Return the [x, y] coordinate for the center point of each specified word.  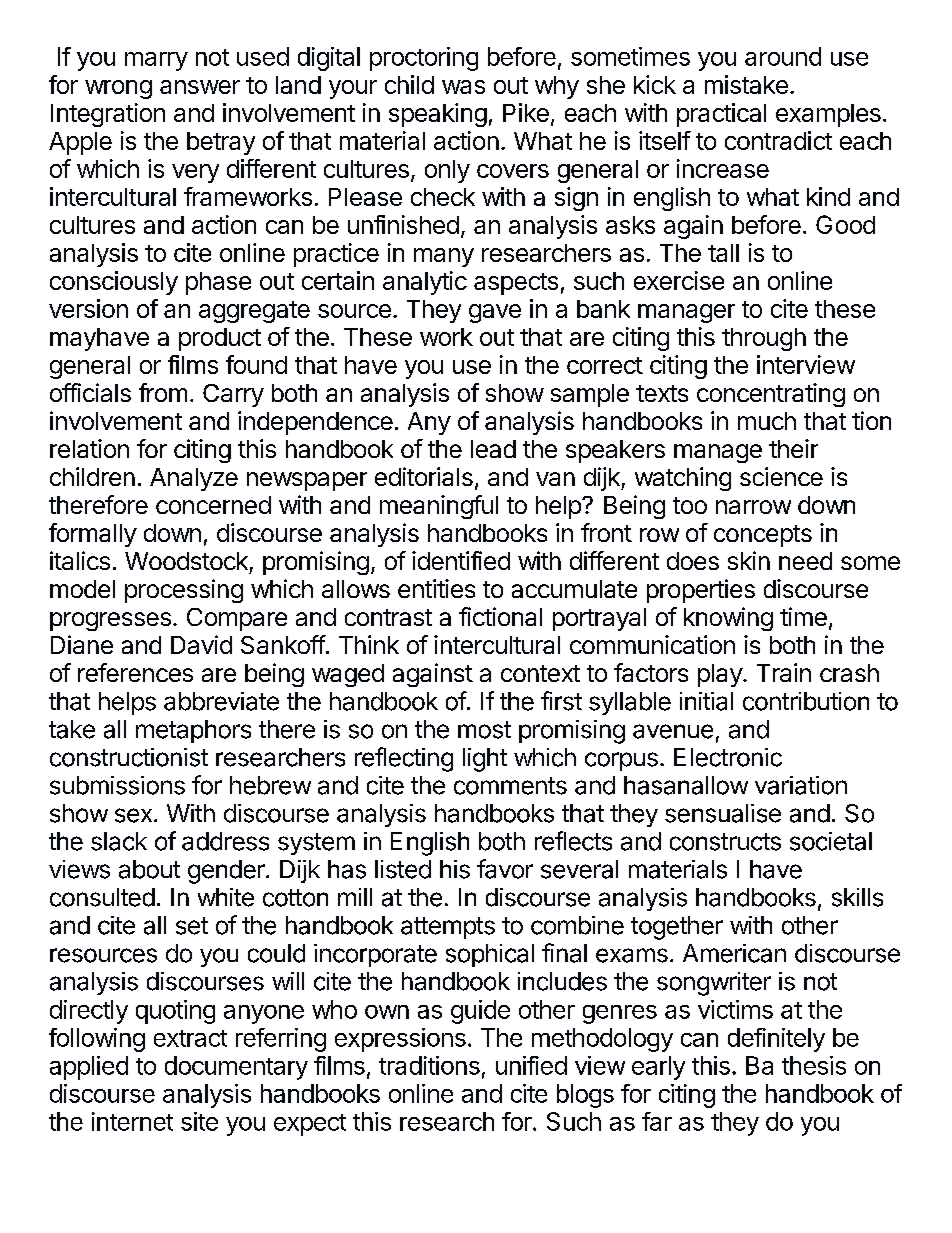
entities [436, 588]
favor [505, 869]
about [149, 869]
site [199, 1121]
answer [200, 87]
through [764, 339]
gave [495, 313]
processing [184, 591]
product [220, 339]
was [463, 87]
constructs [725, 842]
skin [749, 560]
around [783, 56]
